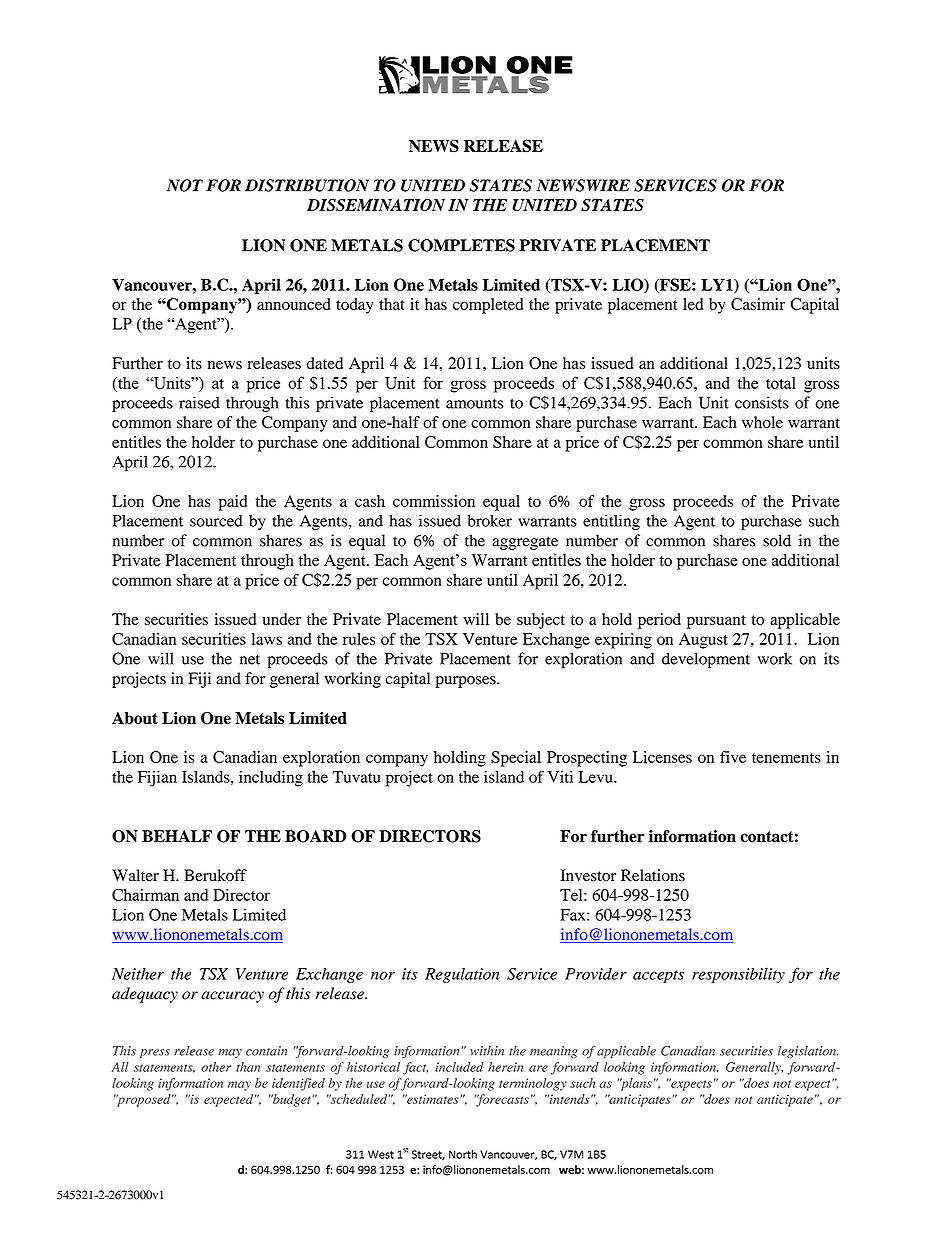 Image resolution: width=952 pixels, height=1233 pixels. Describe the element at coordinates (758, 304) in the document. I see `Casimir` at that location.
